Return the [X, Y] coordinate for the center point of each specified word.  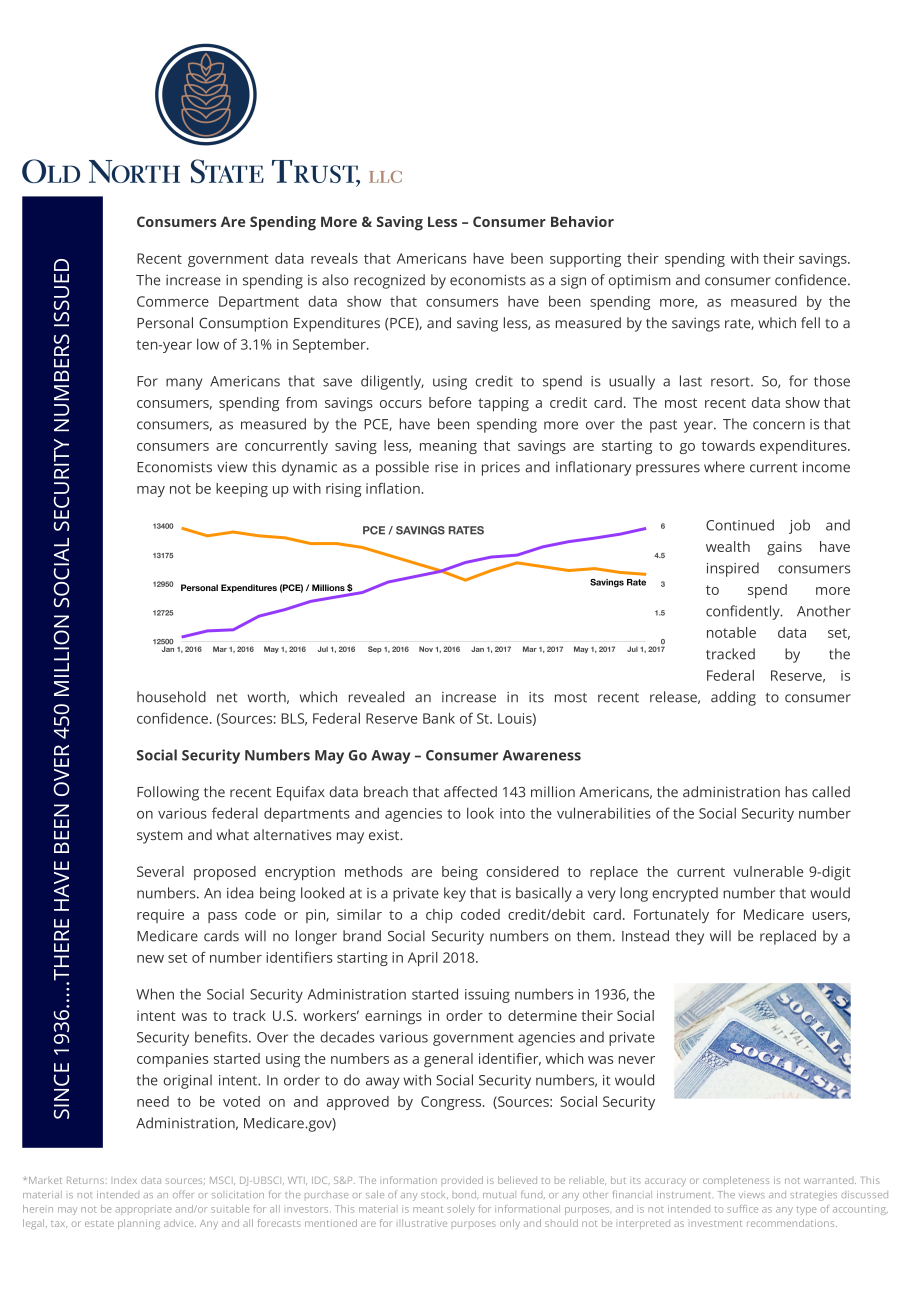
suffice [742, 1209]
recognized [389, 281]
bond [465, 1195]
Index [125, 1180]
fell [810, 323]
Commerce [173, 301]
